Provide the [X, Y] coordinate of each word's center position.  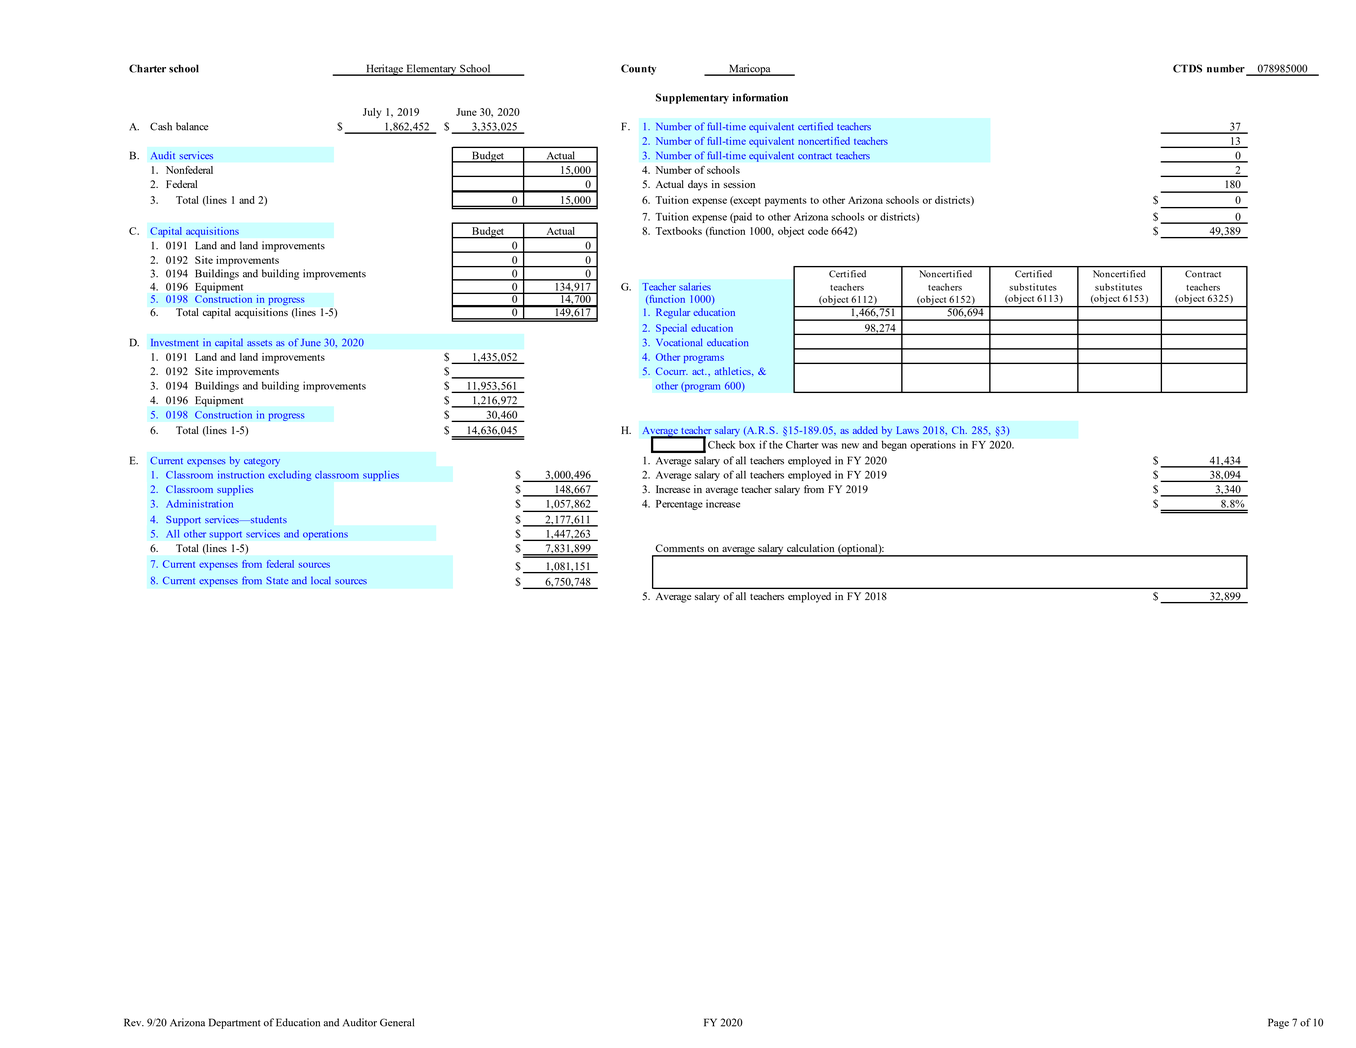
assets [259, 343]
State [277, 580]
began [894, 446]
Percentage [679, 505]
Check [721, 445]
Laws [908, 430]
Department [235, 1023]
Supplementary [692, 98]
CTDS [1187, 68]
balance [192, 126]
